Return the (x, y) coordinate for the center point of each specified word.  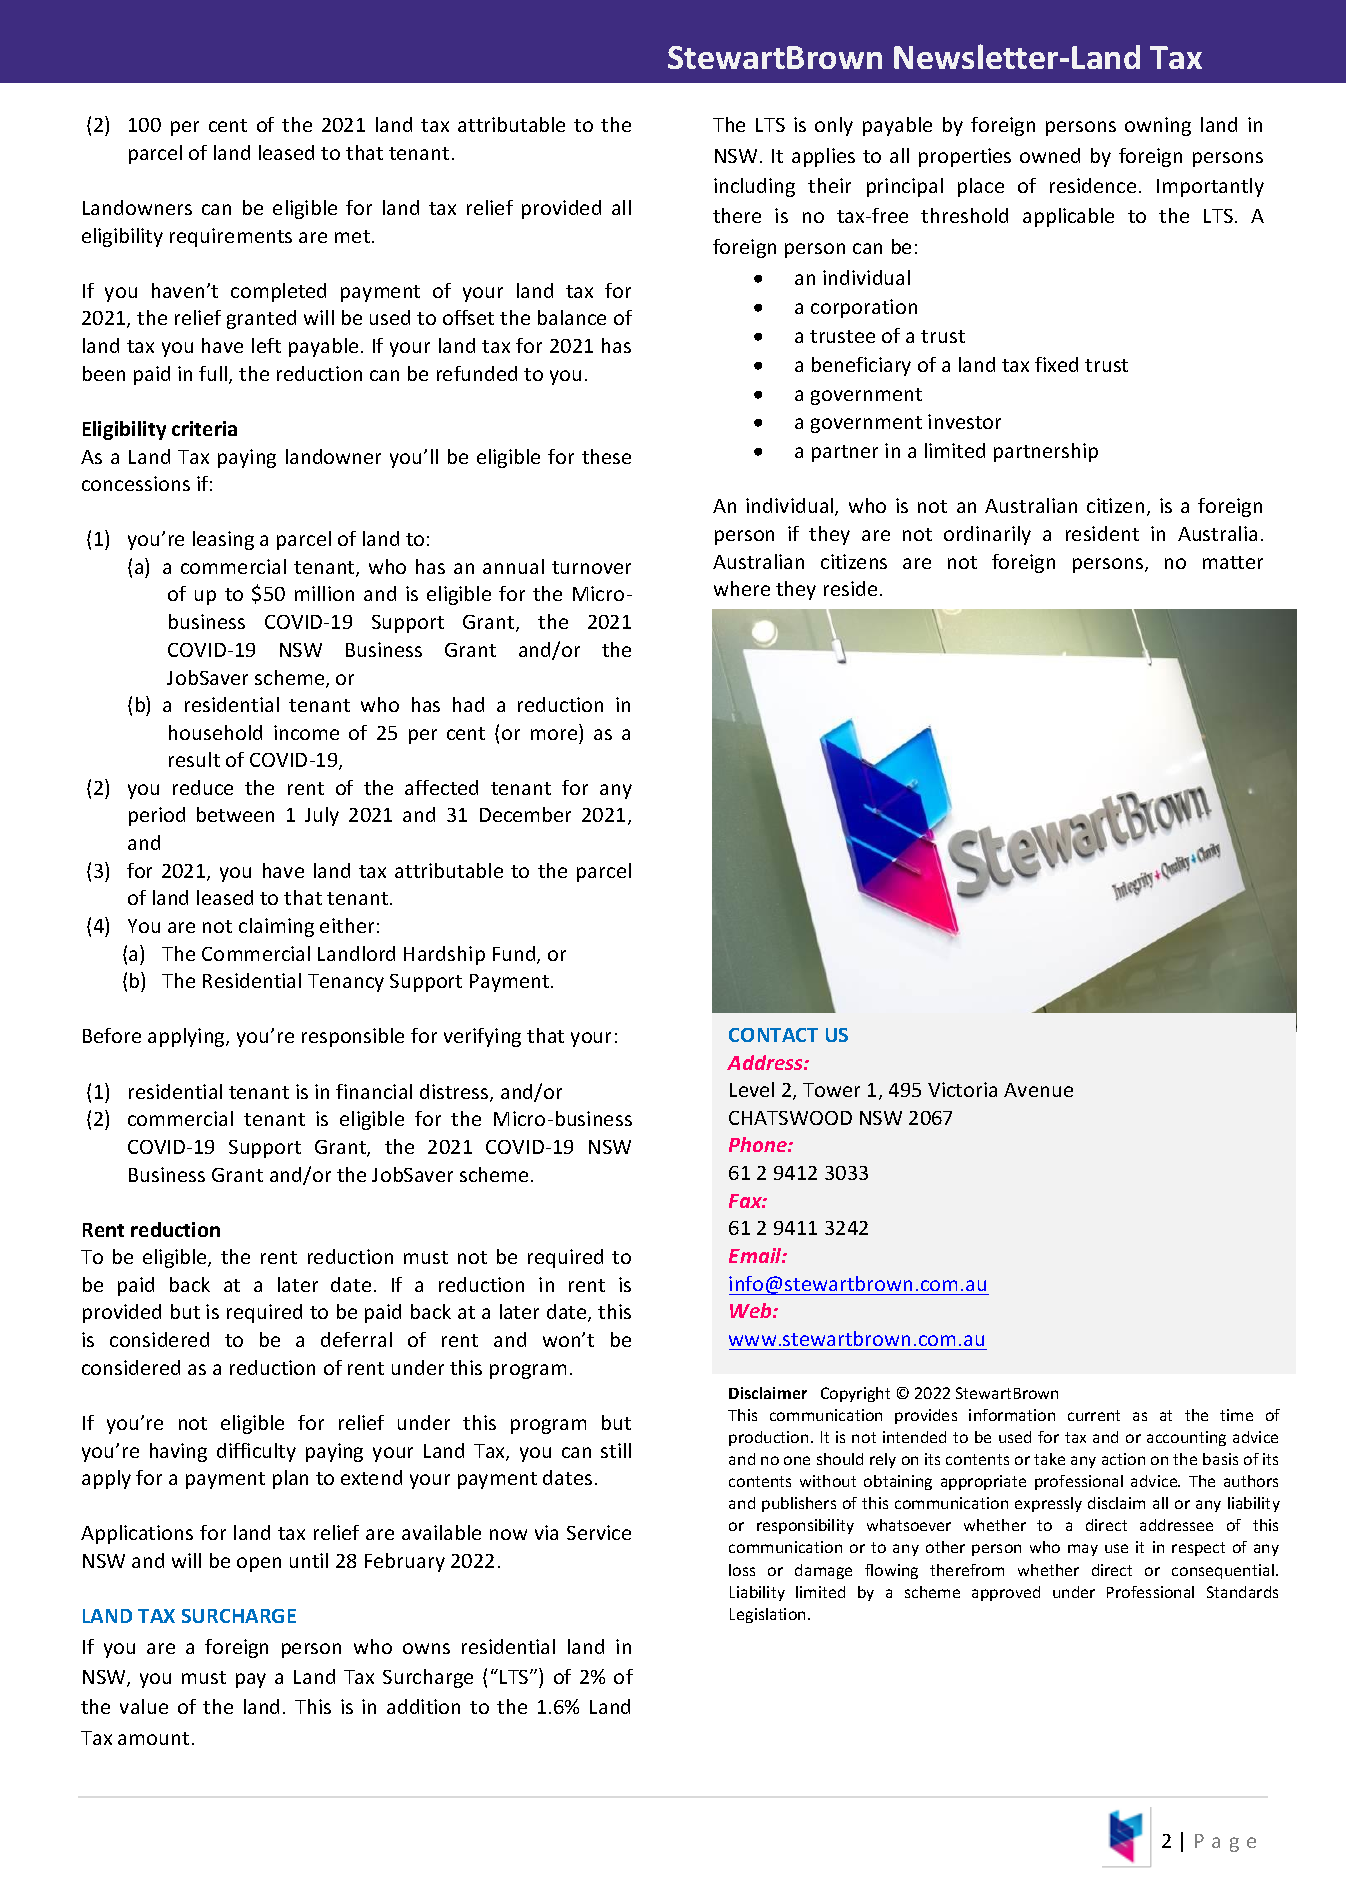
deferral (356, 1339)
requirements (231, 237)
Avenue (1038, 1090)
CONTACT (773, 1035)
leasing (223, 540)
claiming (276, 927)
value (144, 1706)
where (742, 588)
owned (1050, 155)
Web (752, 1310)
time (1236, 1415)
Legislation (767, 1615)
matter (1233, 562)
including (754, 187)
